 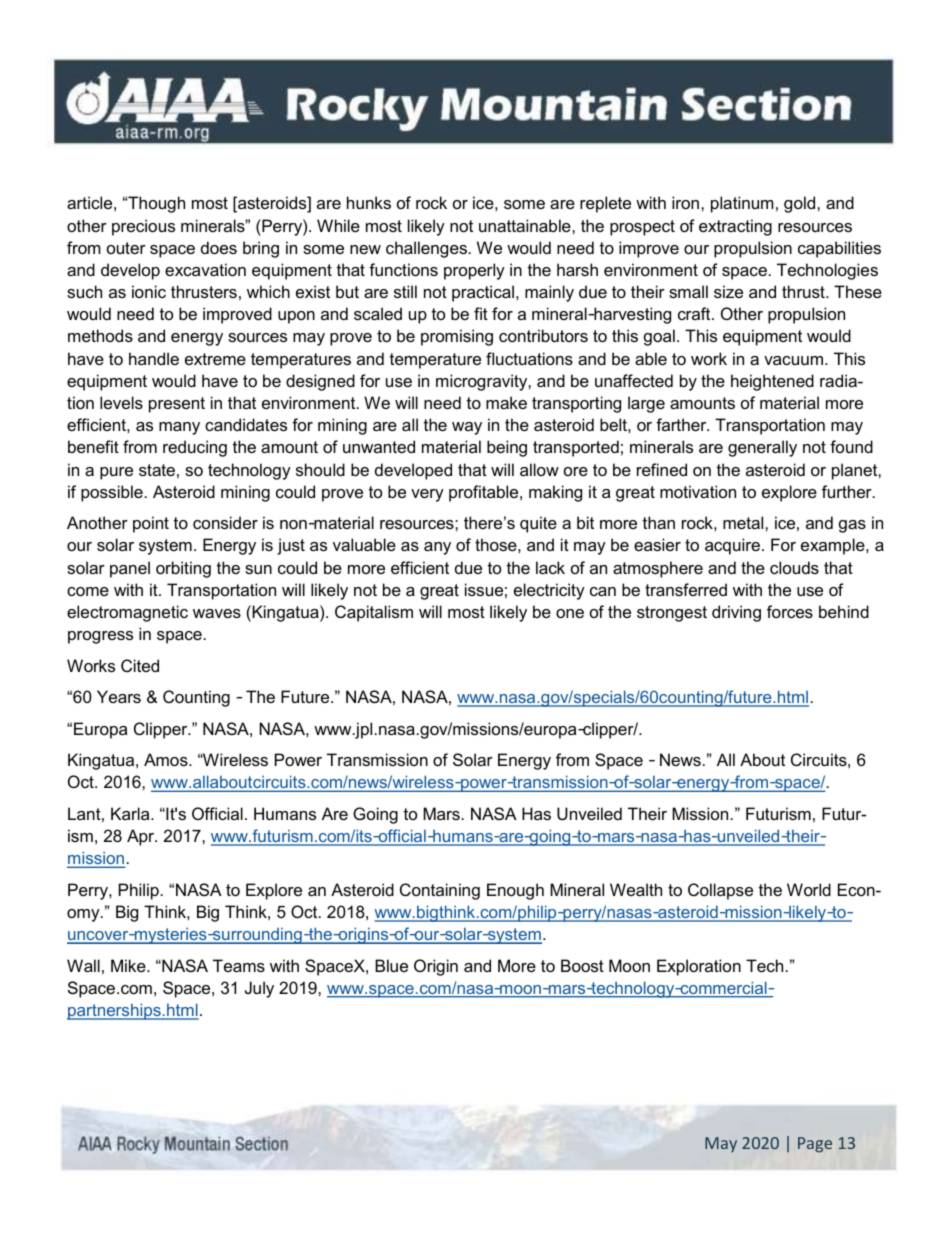 What do you see at coordinates (259, 989) in the page?
I see `July` at bounding box center [259, 989].
